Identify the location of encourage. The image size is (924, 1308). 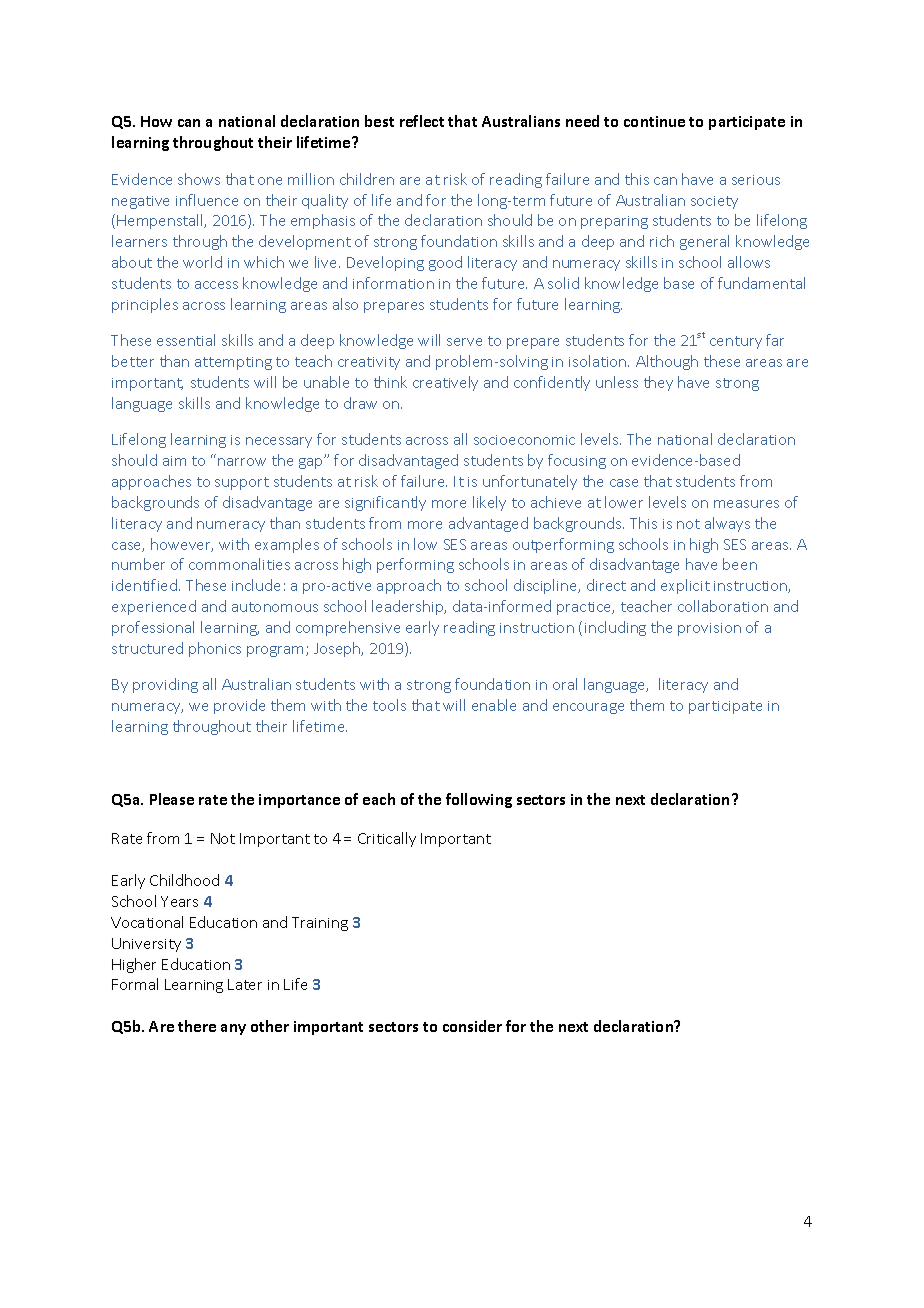
(588, 708).
